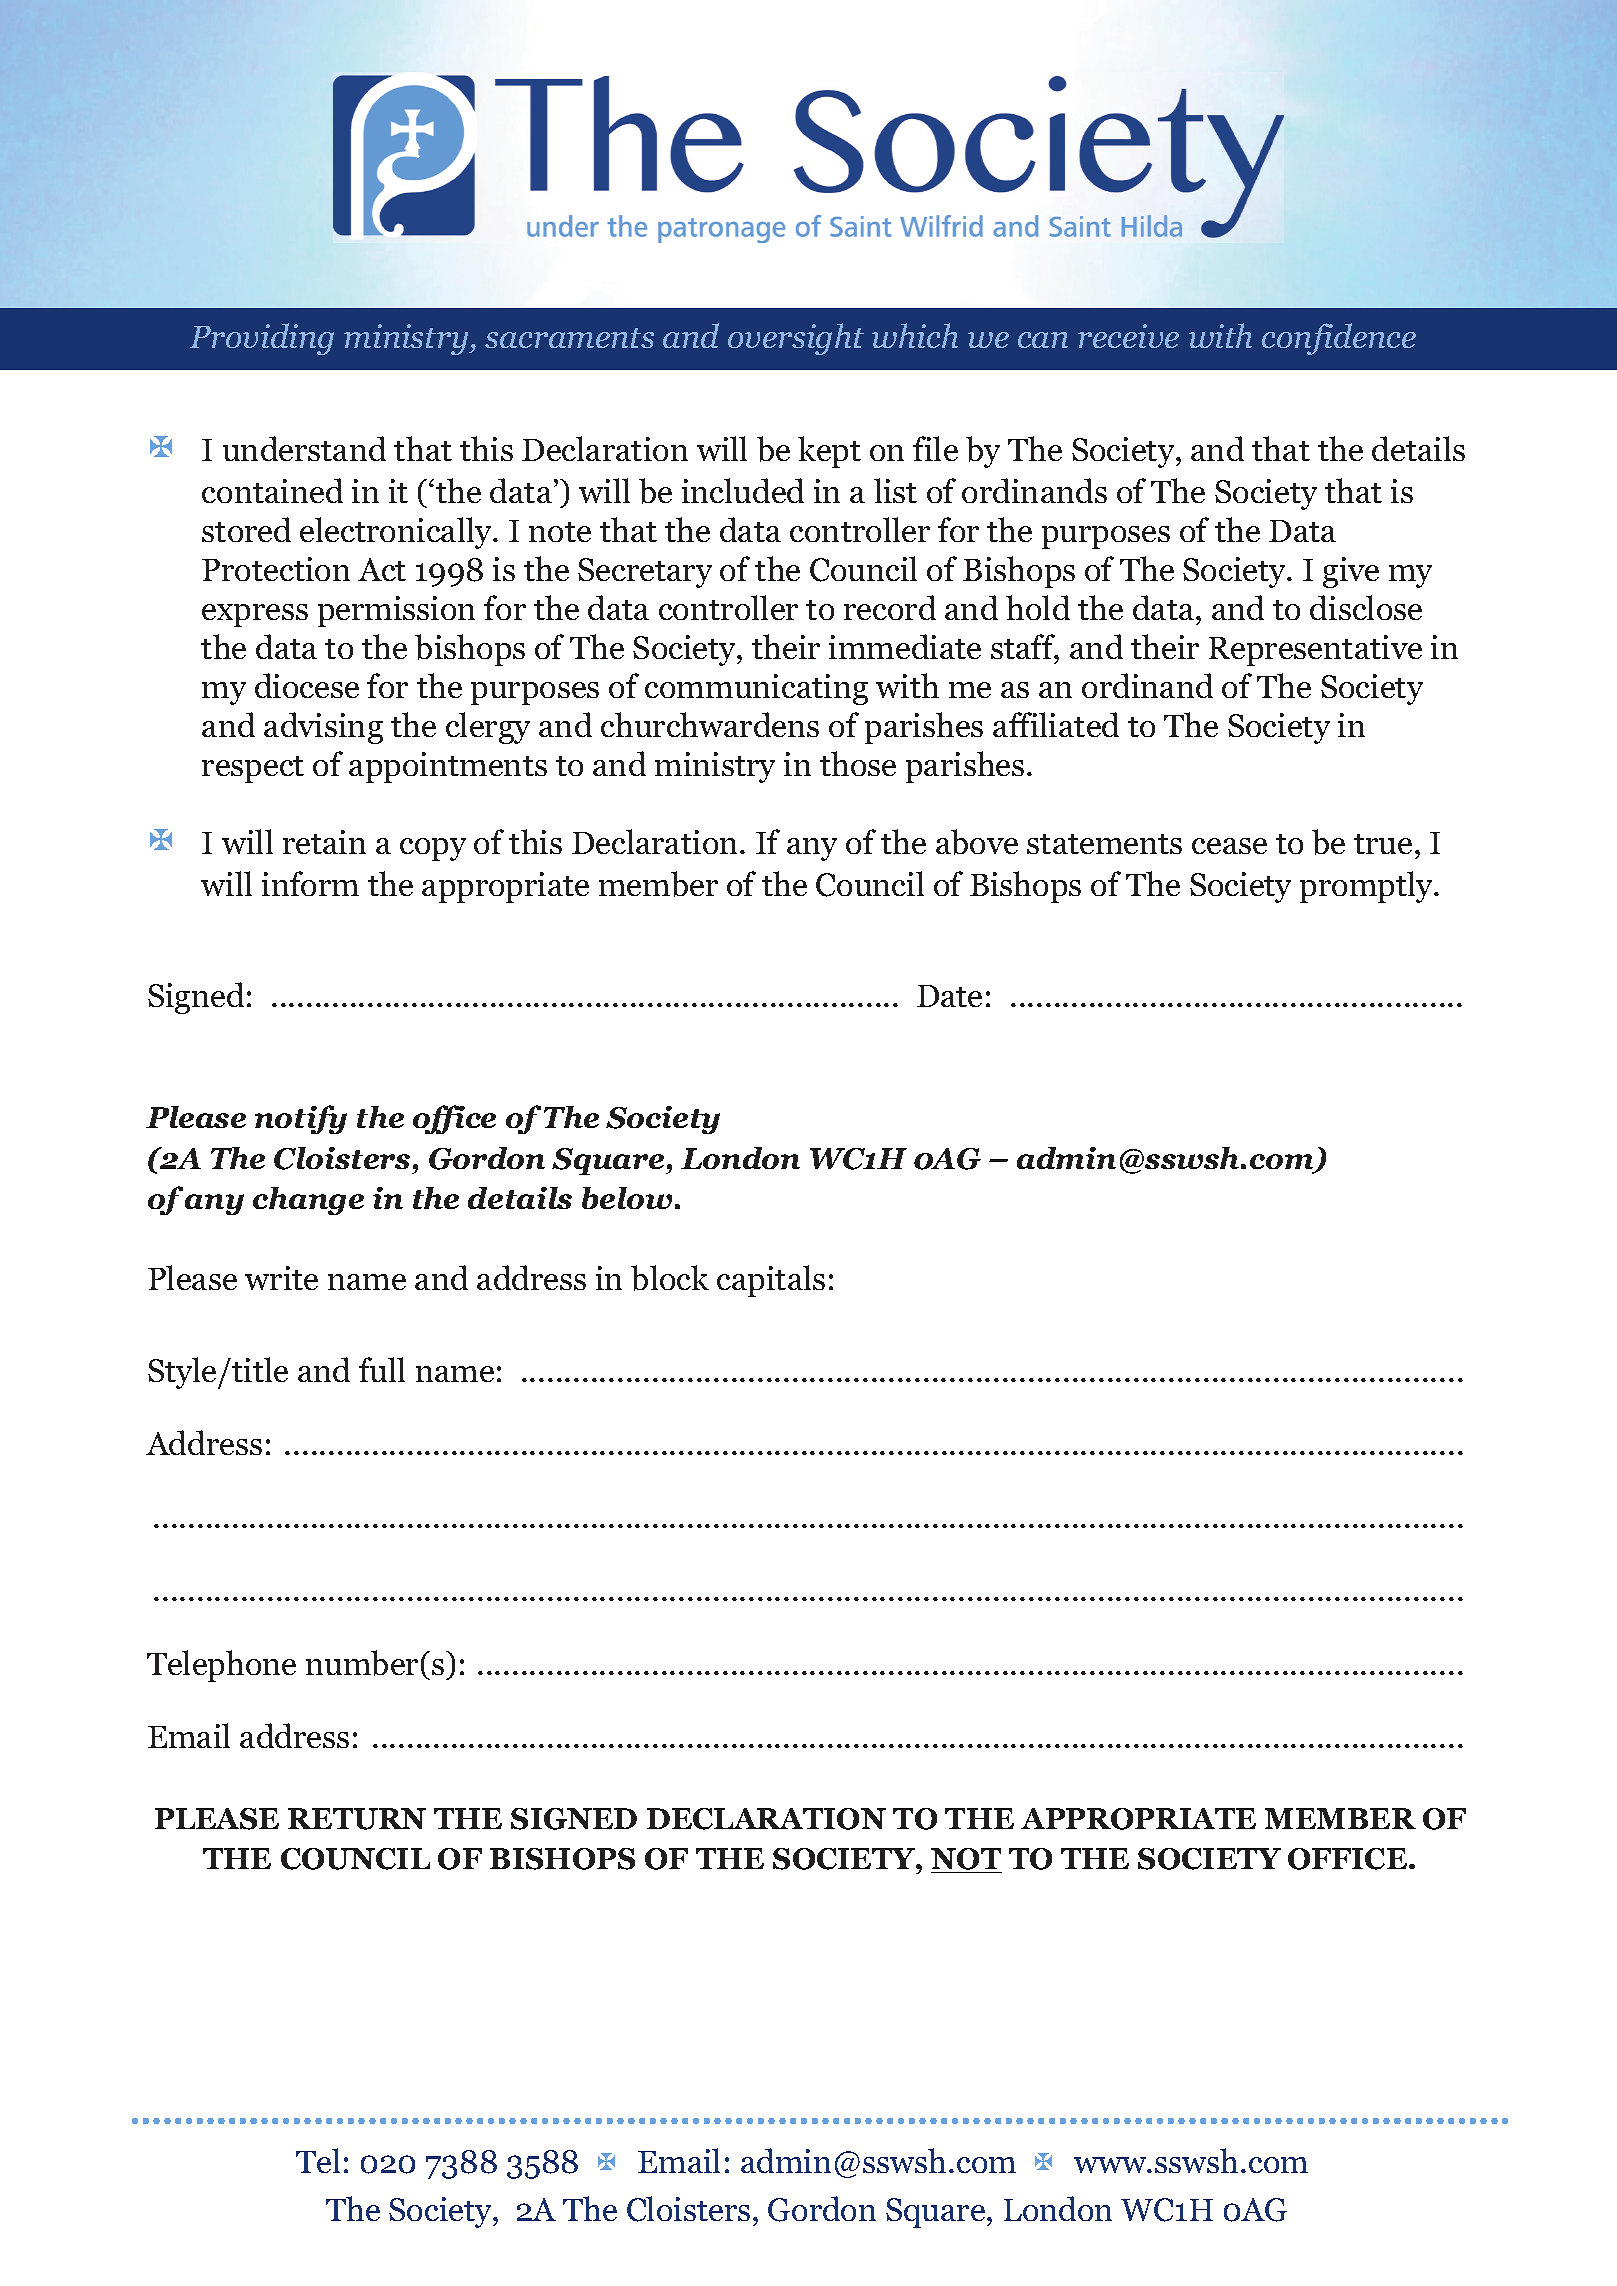 This document has width=1617, height=2286. Describe the element at coordinates (357, 1819) in the document. I see `RETURN` at that location.
